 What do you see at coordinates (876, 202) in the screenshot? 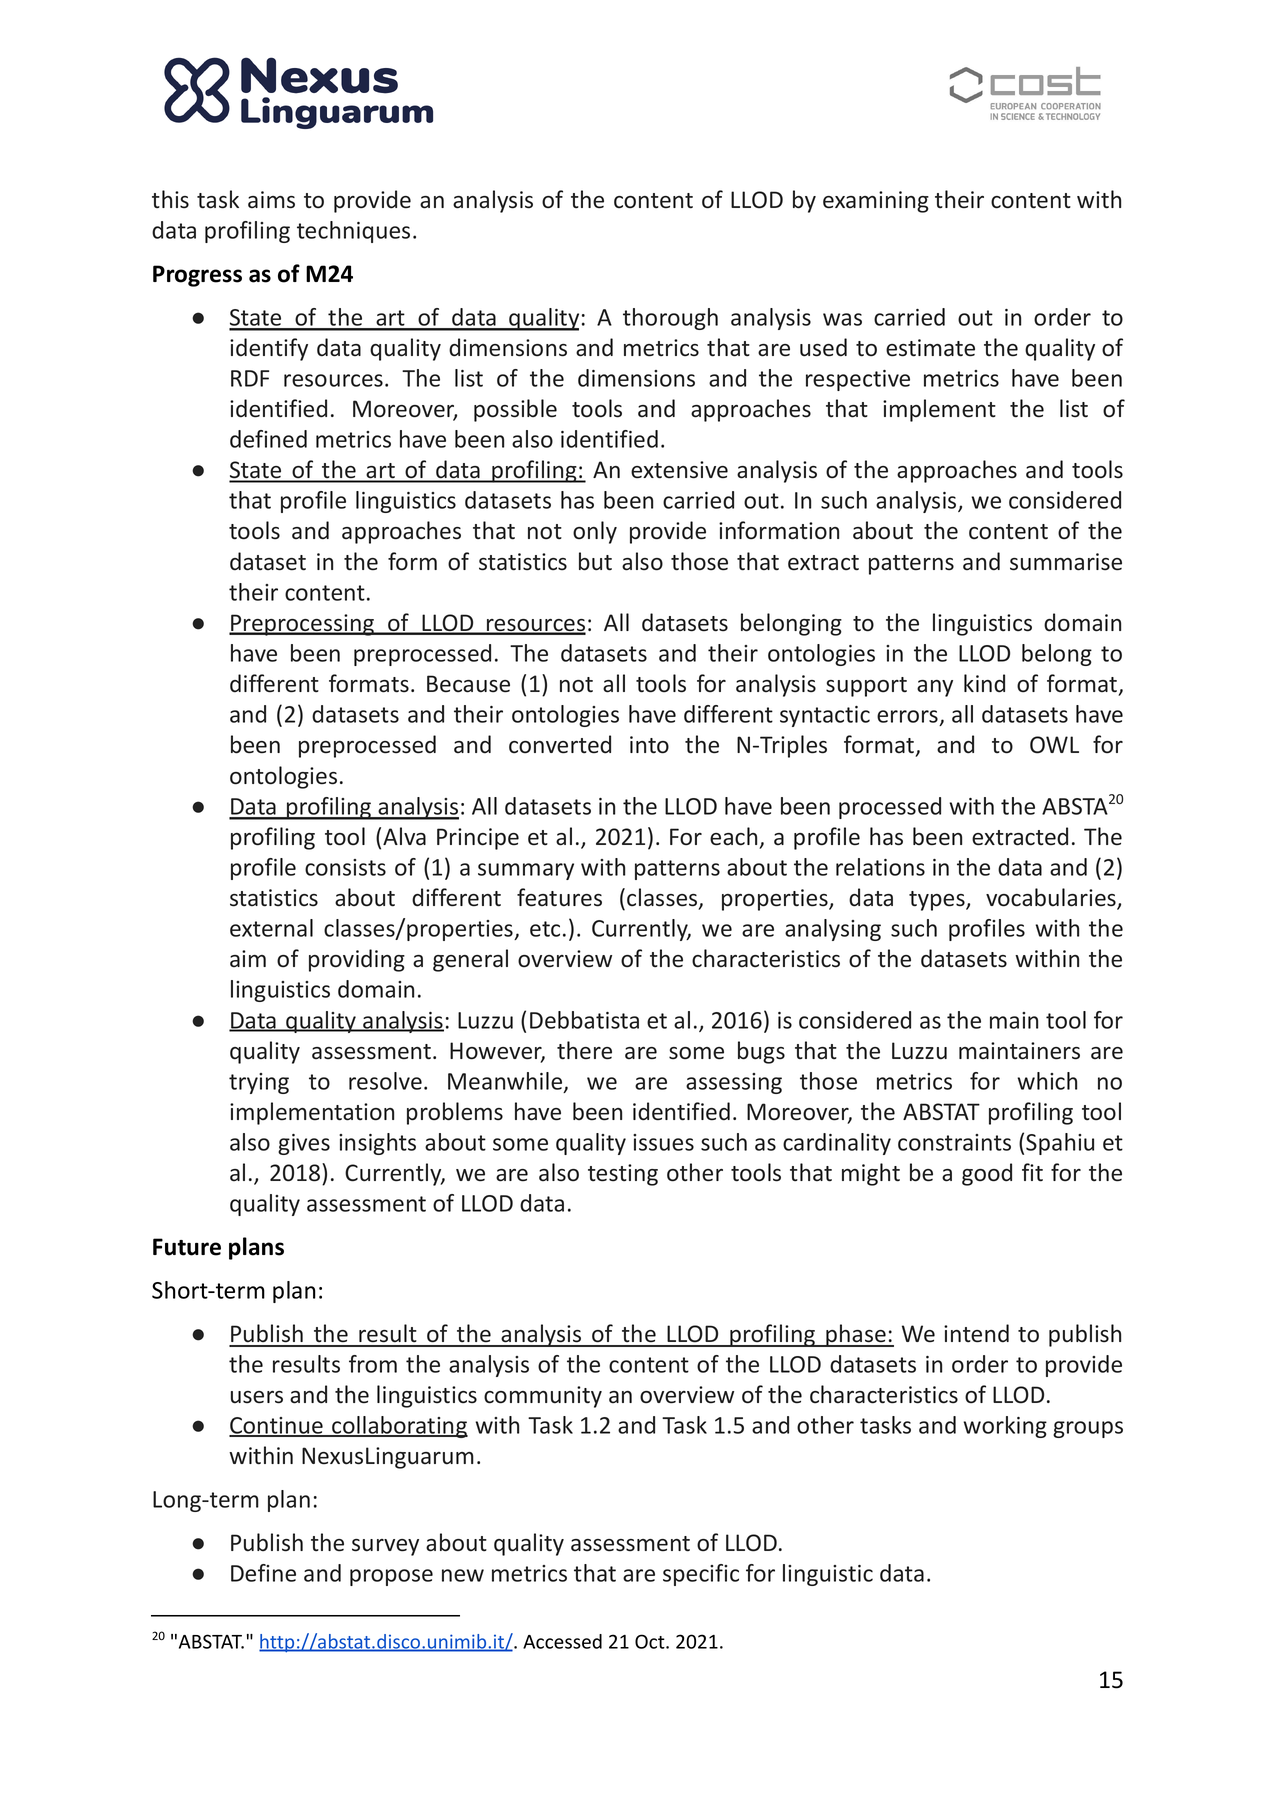
I see `examining` at bounding box center [876, 202].
